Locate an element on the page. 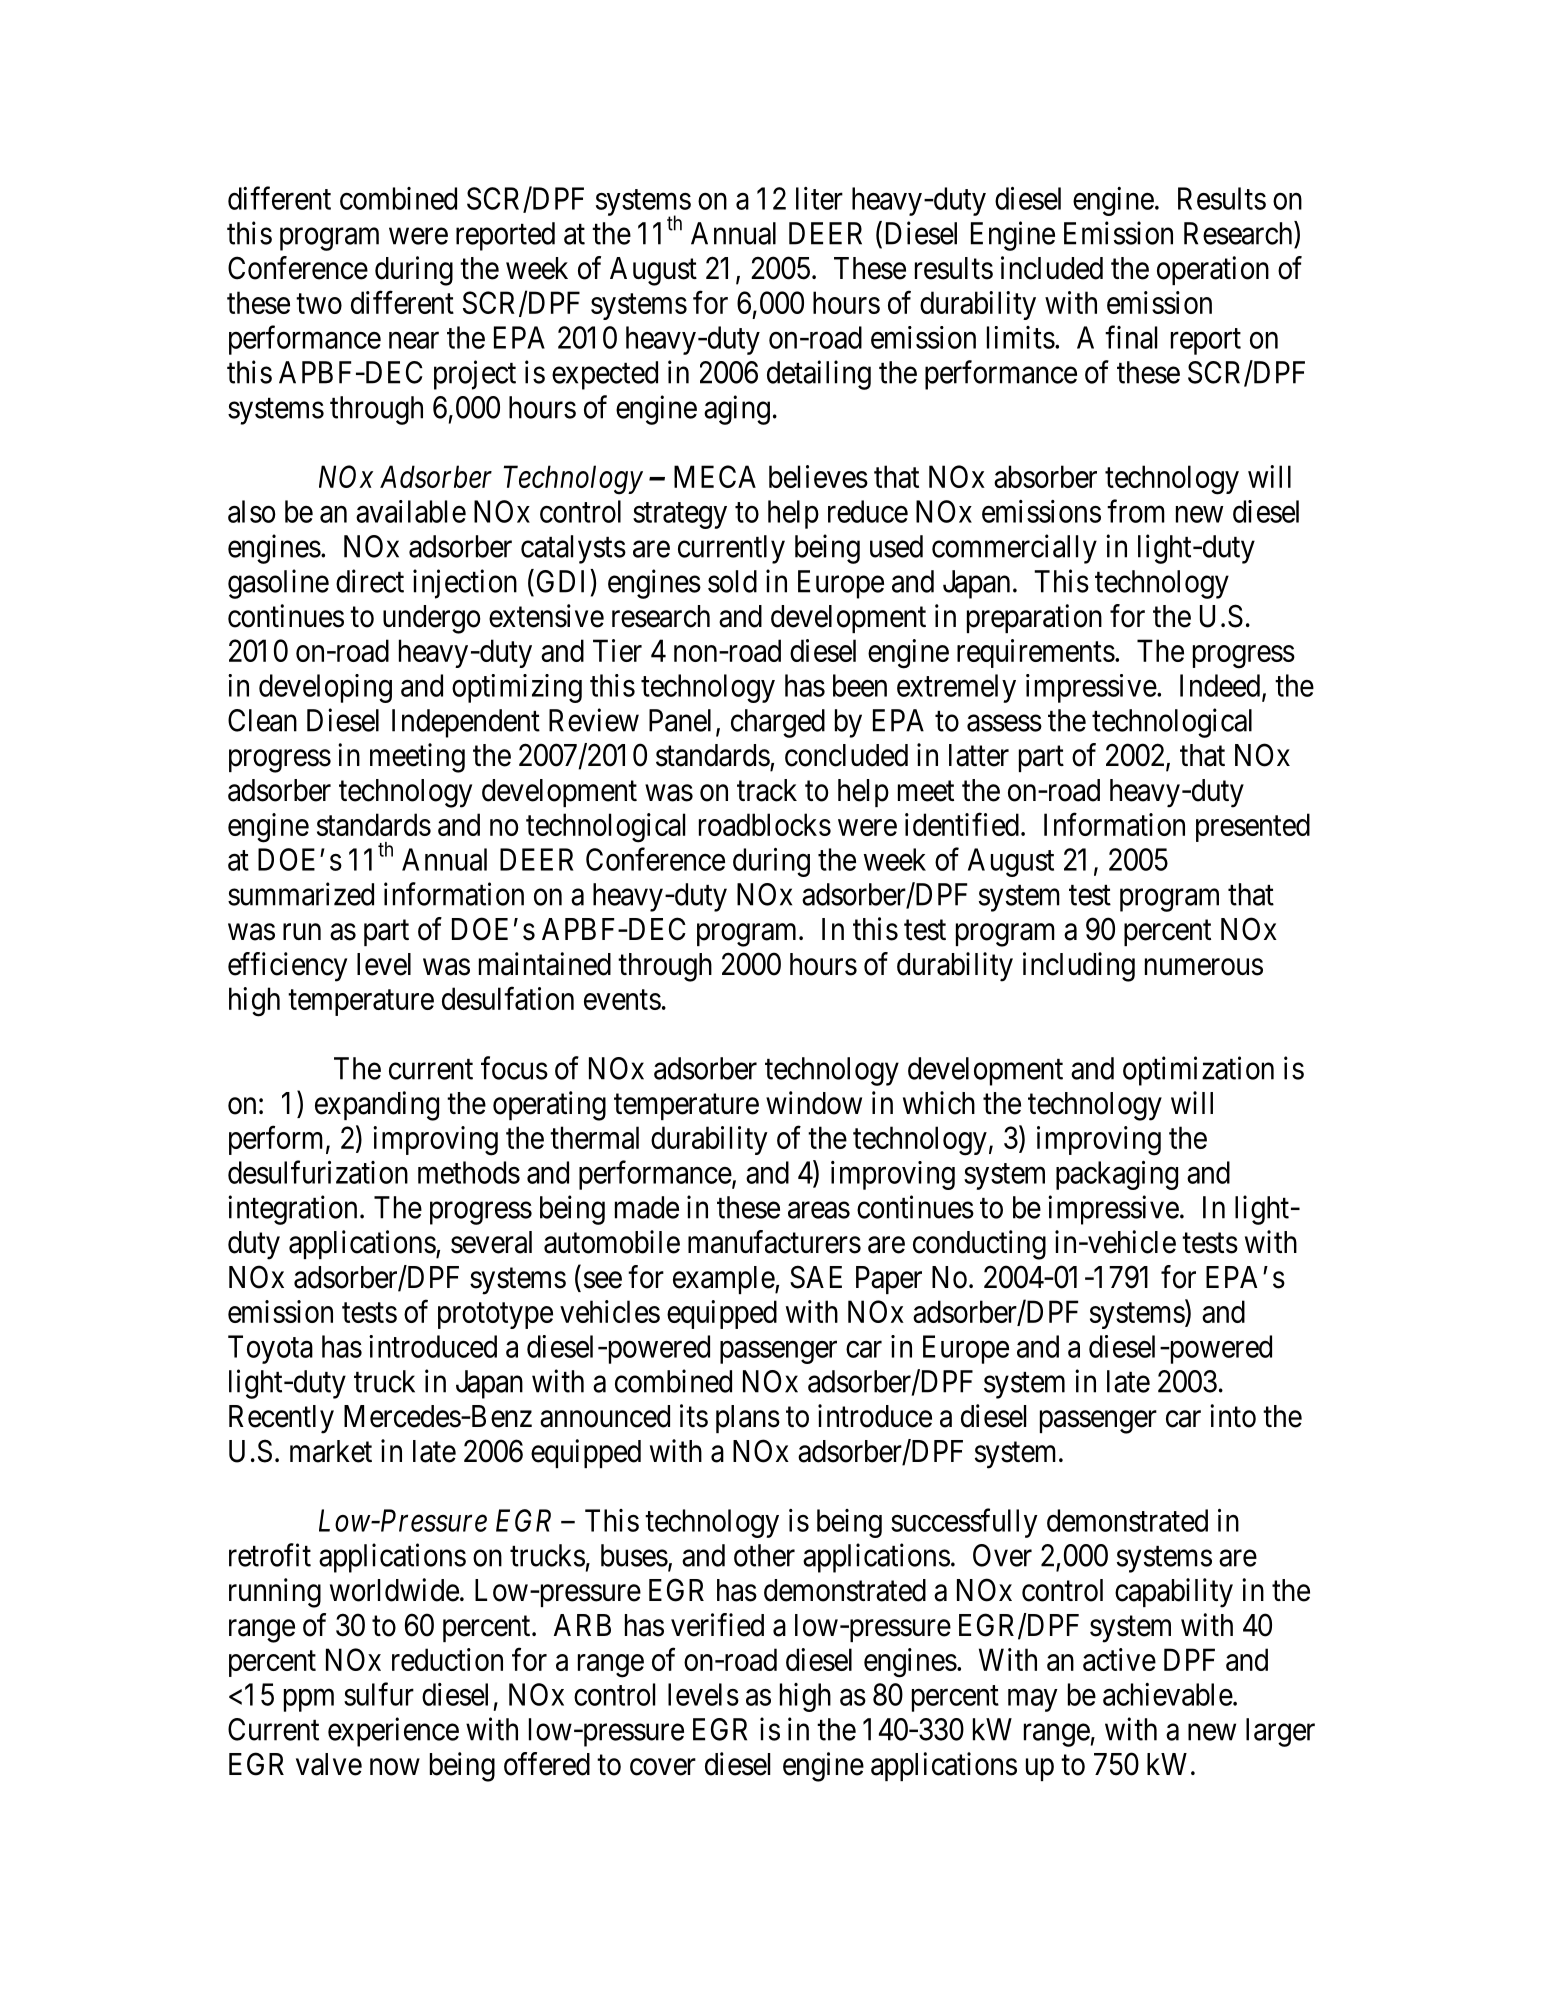 Image resolution: width=1543 pixels, height=1997 pixels. efficiency is located at coordinates (287, 967).
